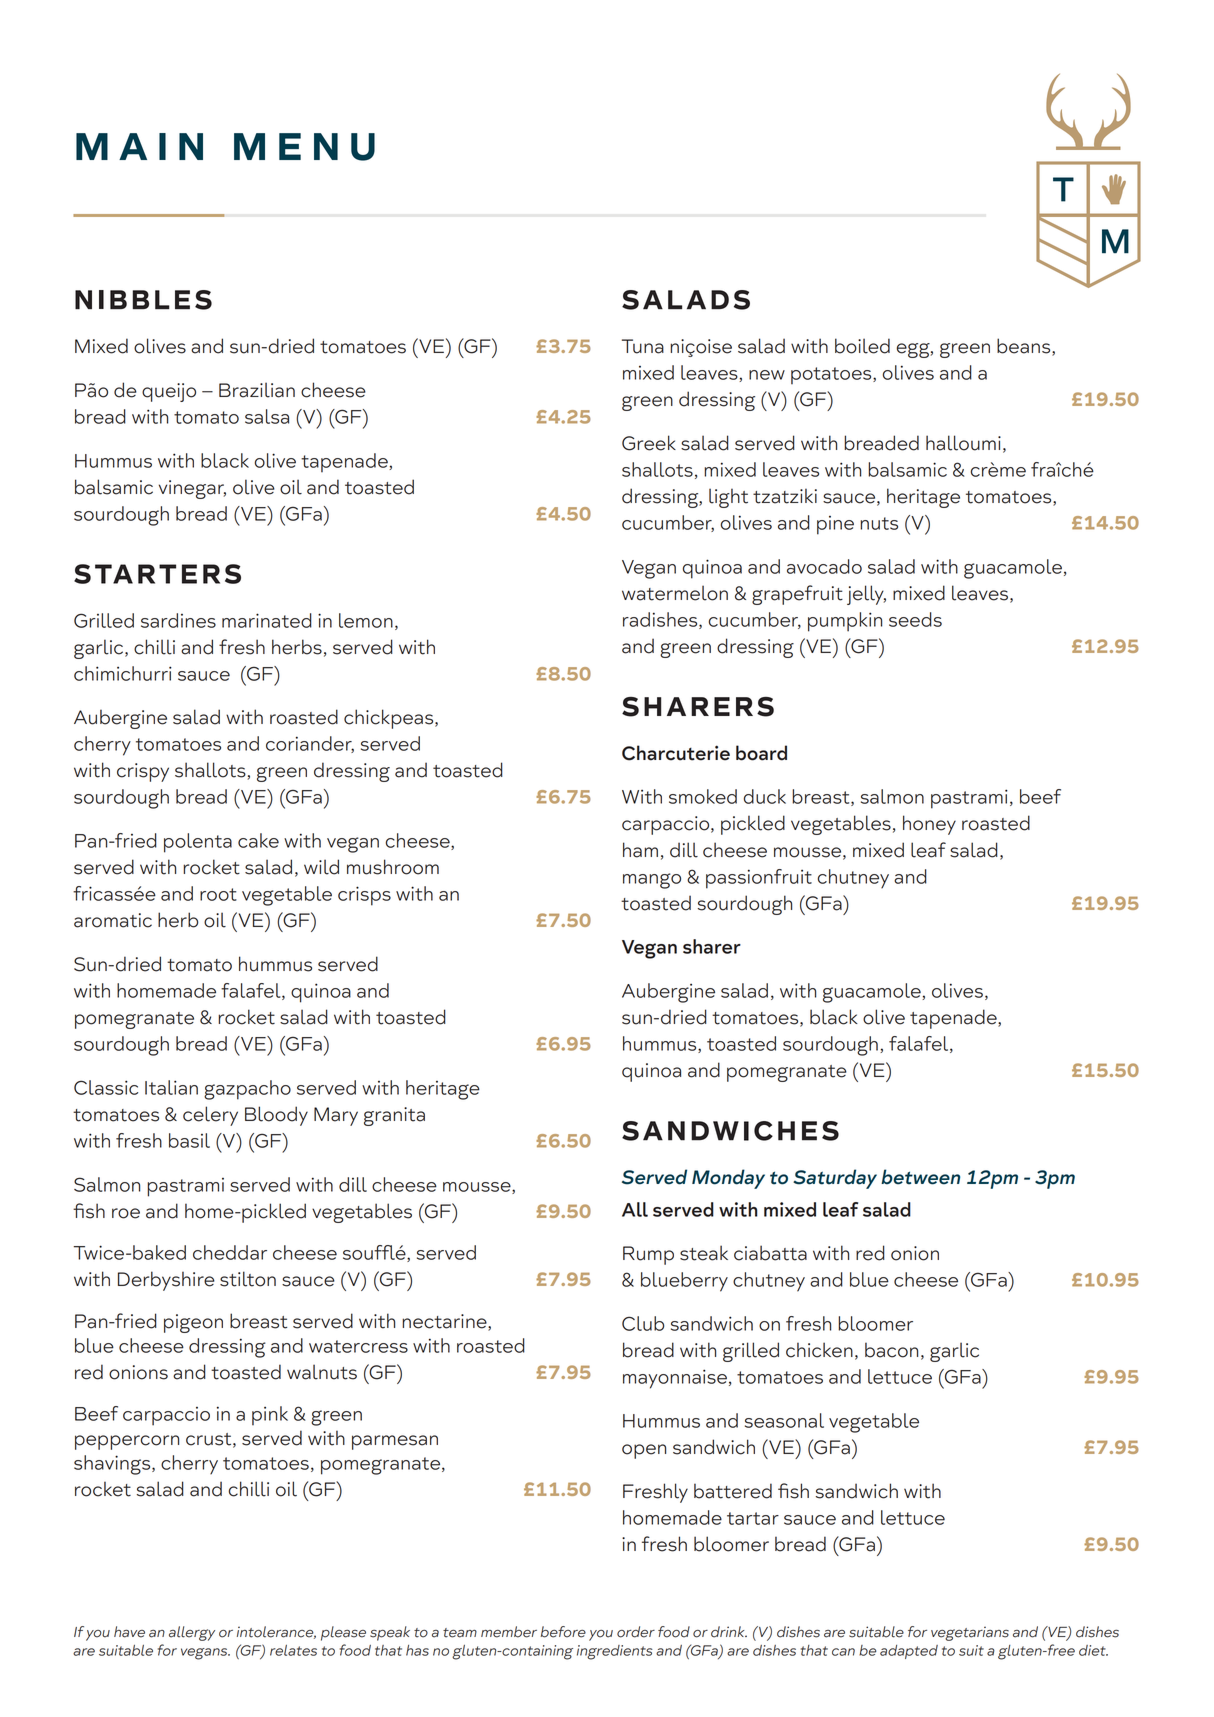 The image size is (1214, 1717). What do you see at coordinates (643, 346) in the screenshot?
I see `Tuna` at bounding box center [643, 346].
